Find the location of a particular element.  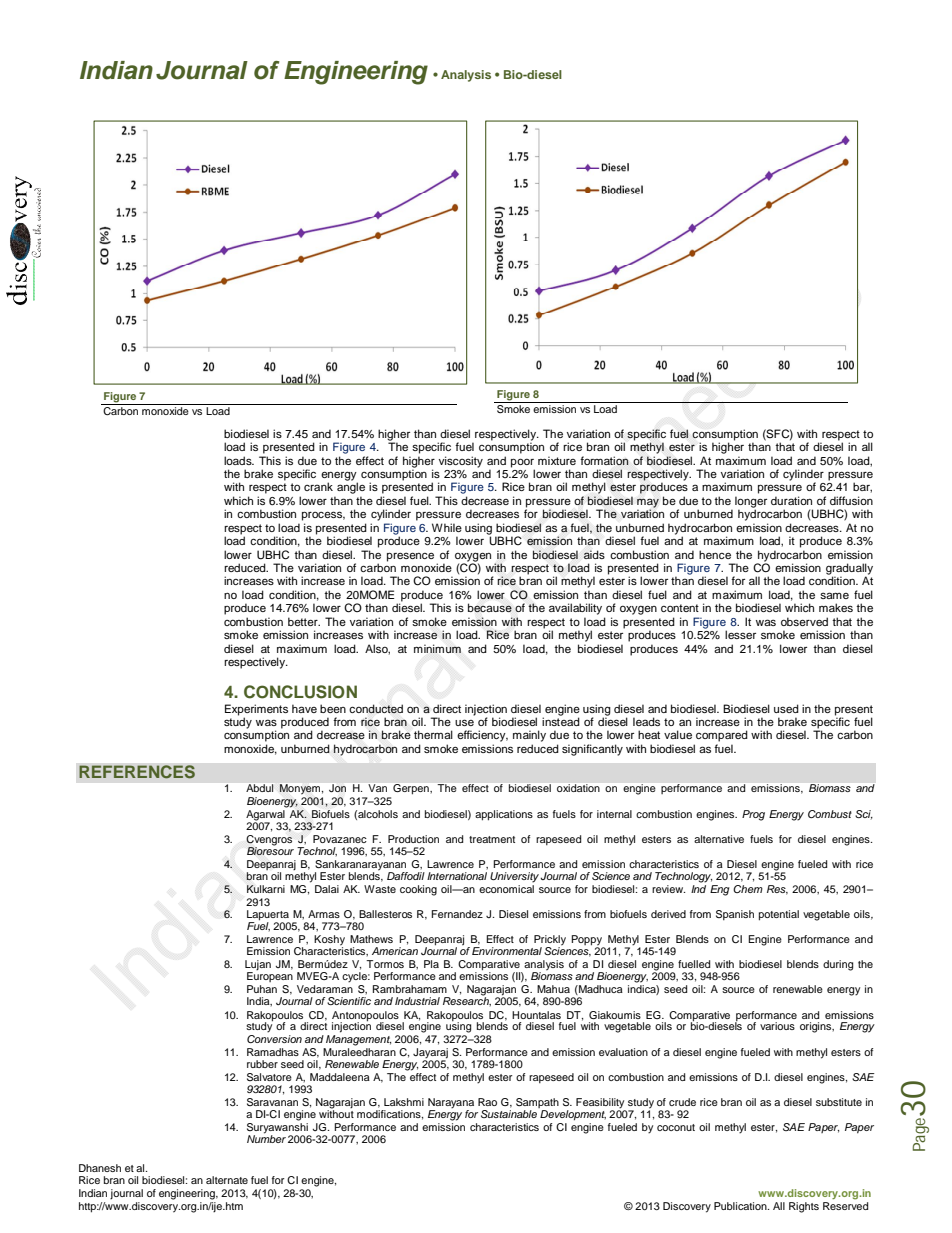

longer is located at coordinates (751, 503).
